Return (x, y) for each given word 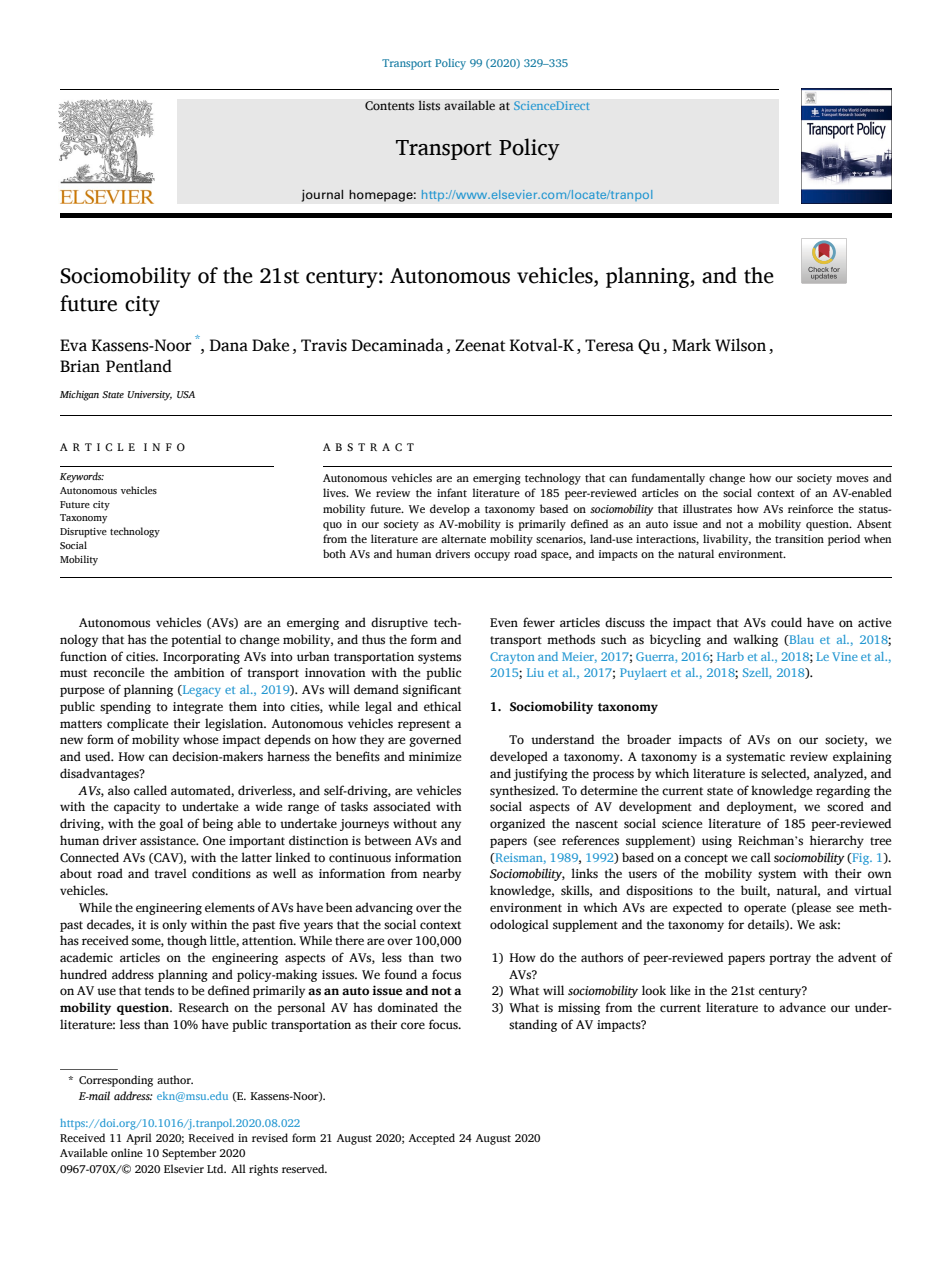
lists (429, 105)
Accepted (431, 1139)
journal (322, 195)
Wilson (740, 345)
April (139, 1139)
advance (802, 1007)
